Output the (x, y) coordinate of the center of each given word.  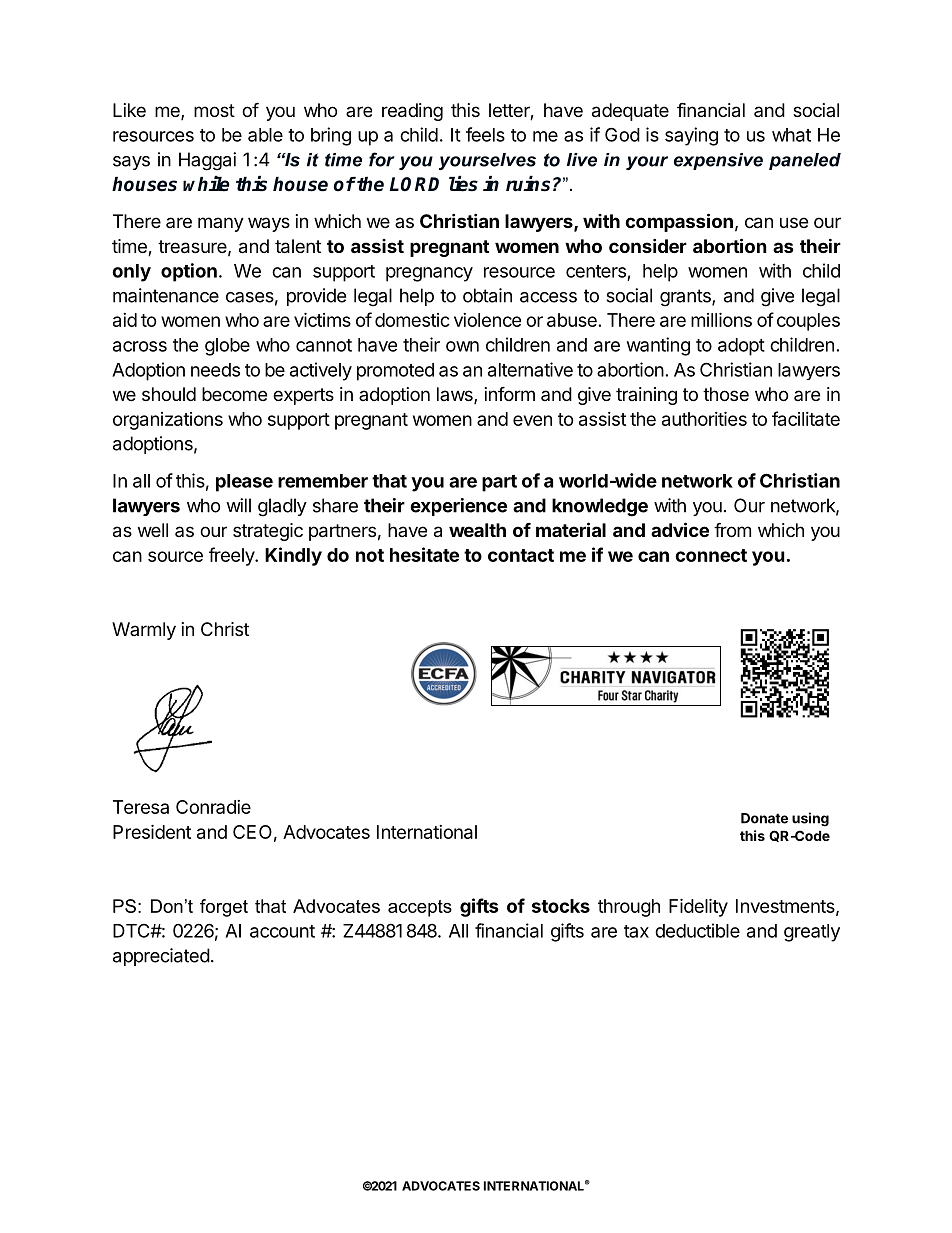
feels (485, 134)
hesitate (424, 554)
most (214, 110)
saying (691, 136)
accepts (420, 908)
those (726, 394)
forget (224, 908)
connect (711, 555)
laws (456, 395)
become (234, 394)
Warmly (144, 631)
